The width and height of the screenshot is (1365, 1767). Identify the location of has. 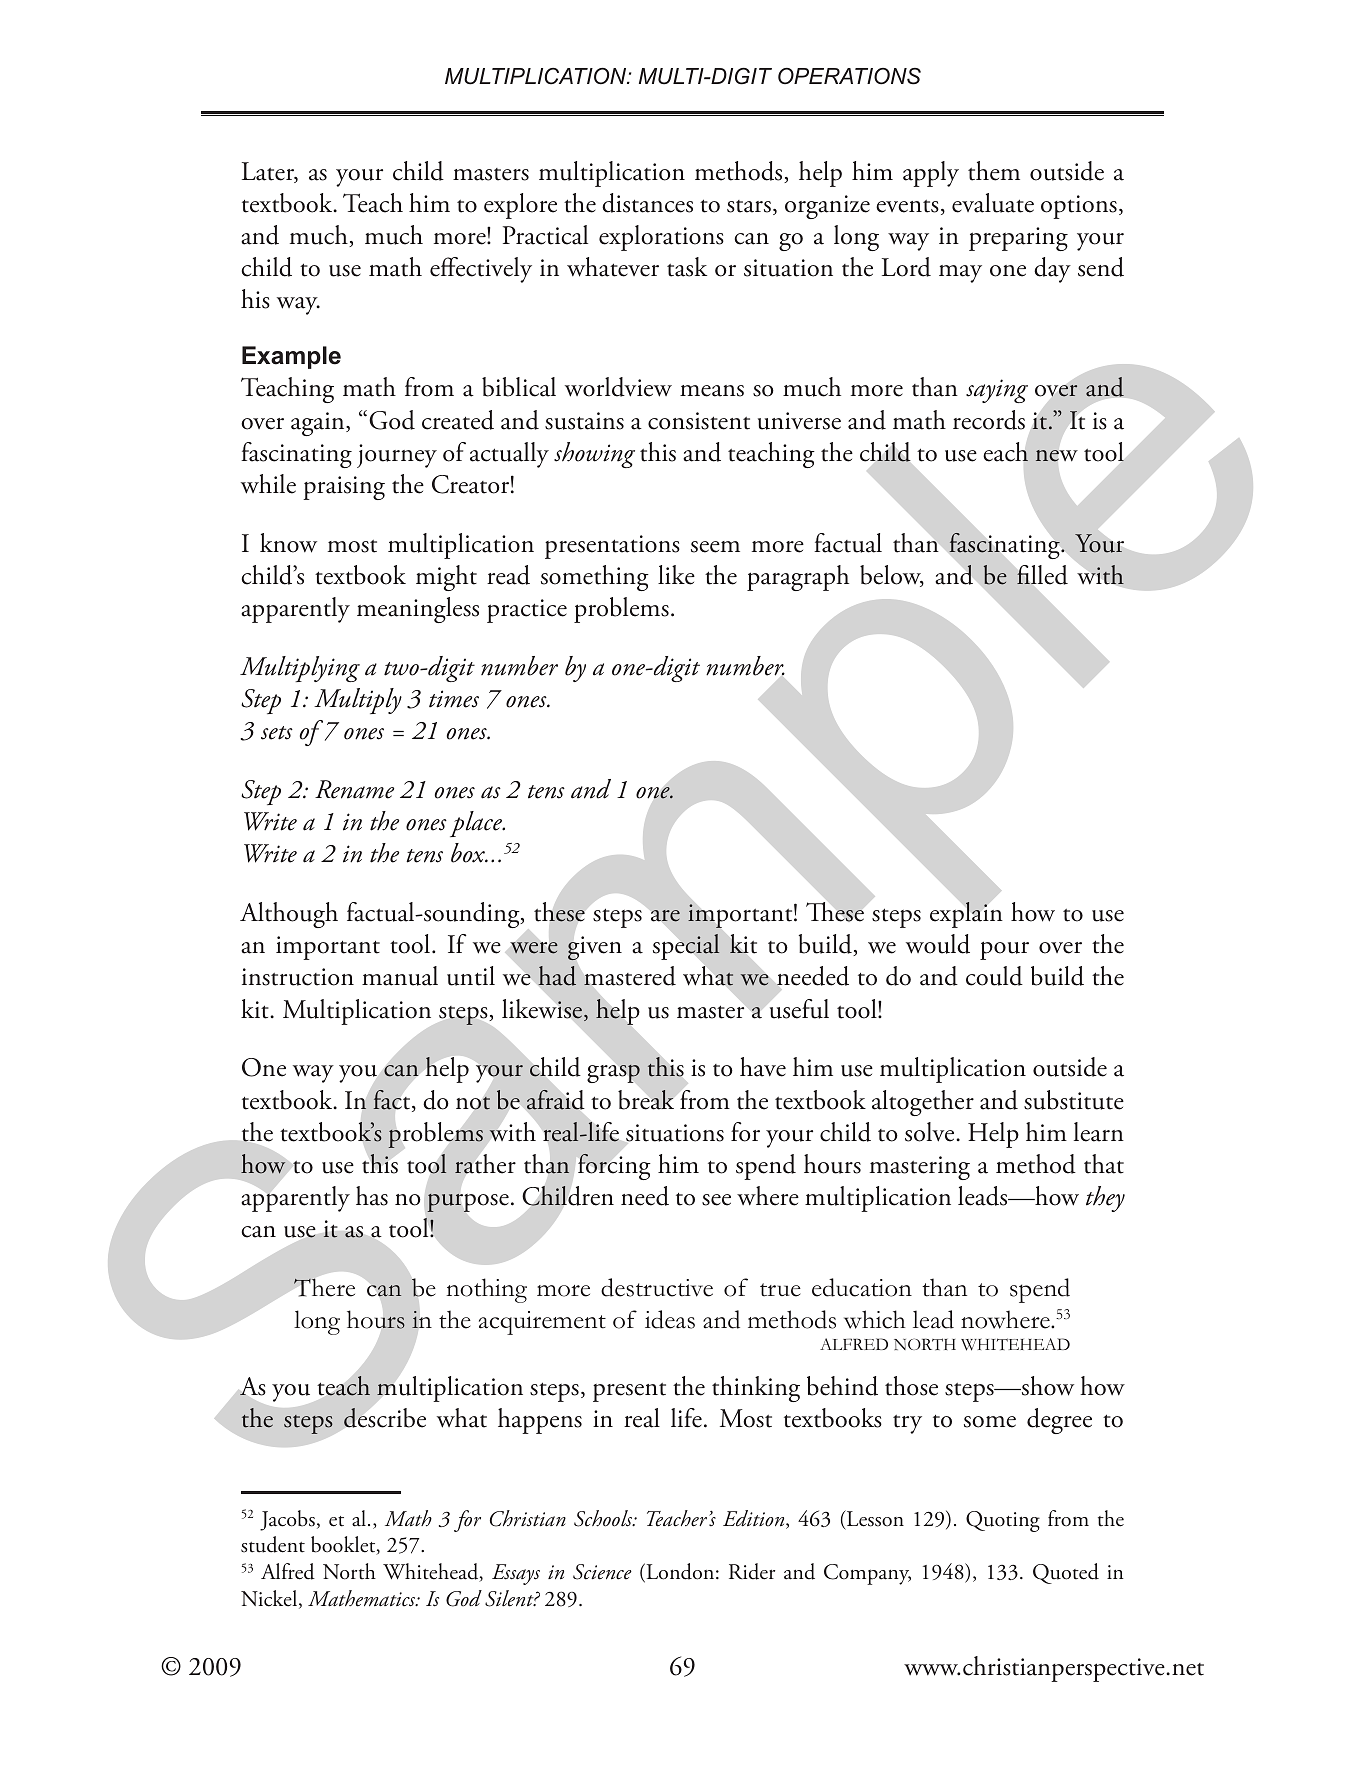
(372, 1196).
